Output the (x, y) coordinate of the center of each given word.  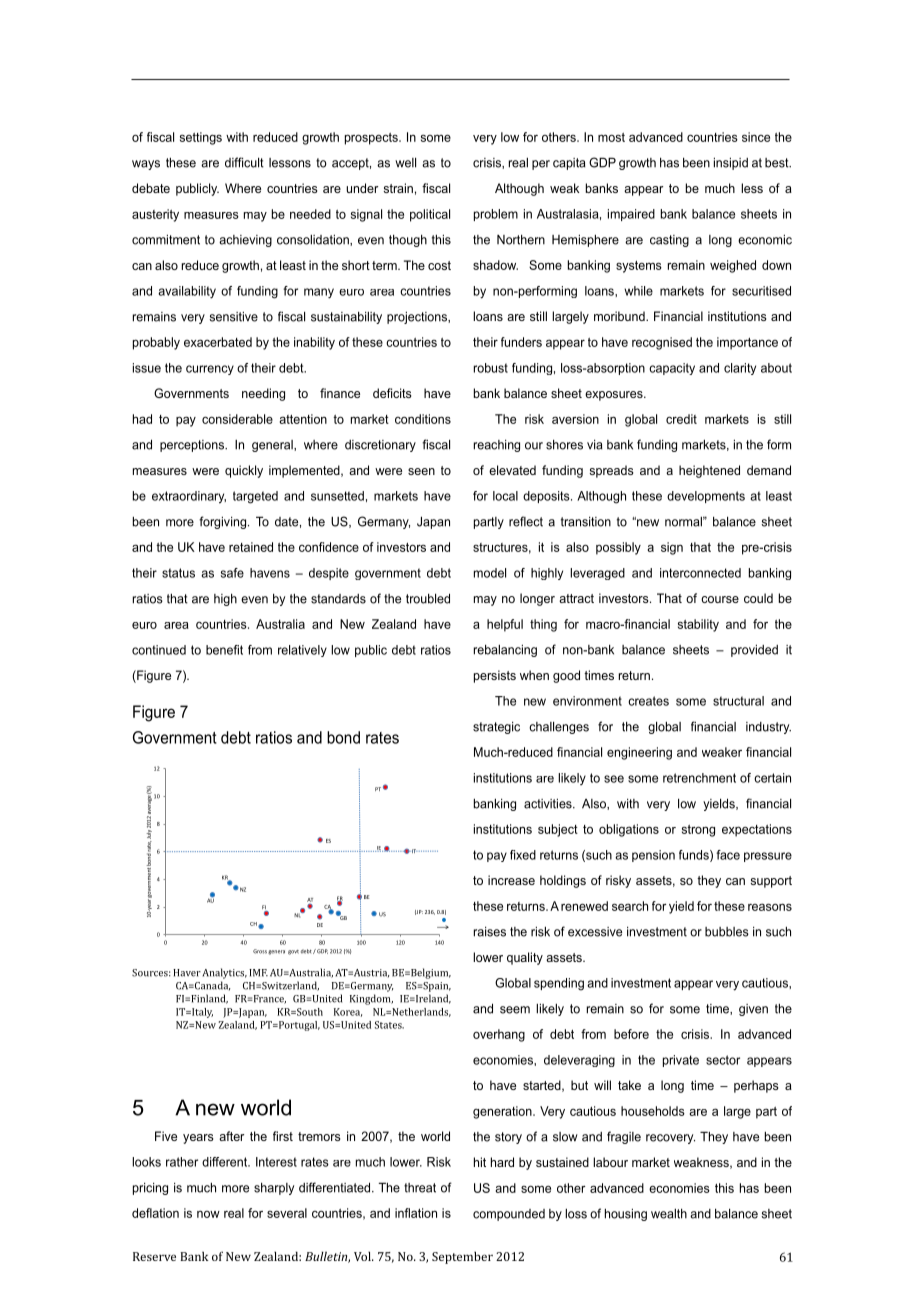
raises (490, 932)
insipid (731, 164)
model (490, 573)
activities (549, 804)
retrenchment (699, 778)
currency (210, 370)
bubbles (727, 932)
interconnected (700, 573)
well (405, 162)
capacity (672, 369)
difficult (244, 162)
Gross (260, 951)
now (208, 1214)
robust (491, 368)
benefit (224, 650)
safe (232, 573)
